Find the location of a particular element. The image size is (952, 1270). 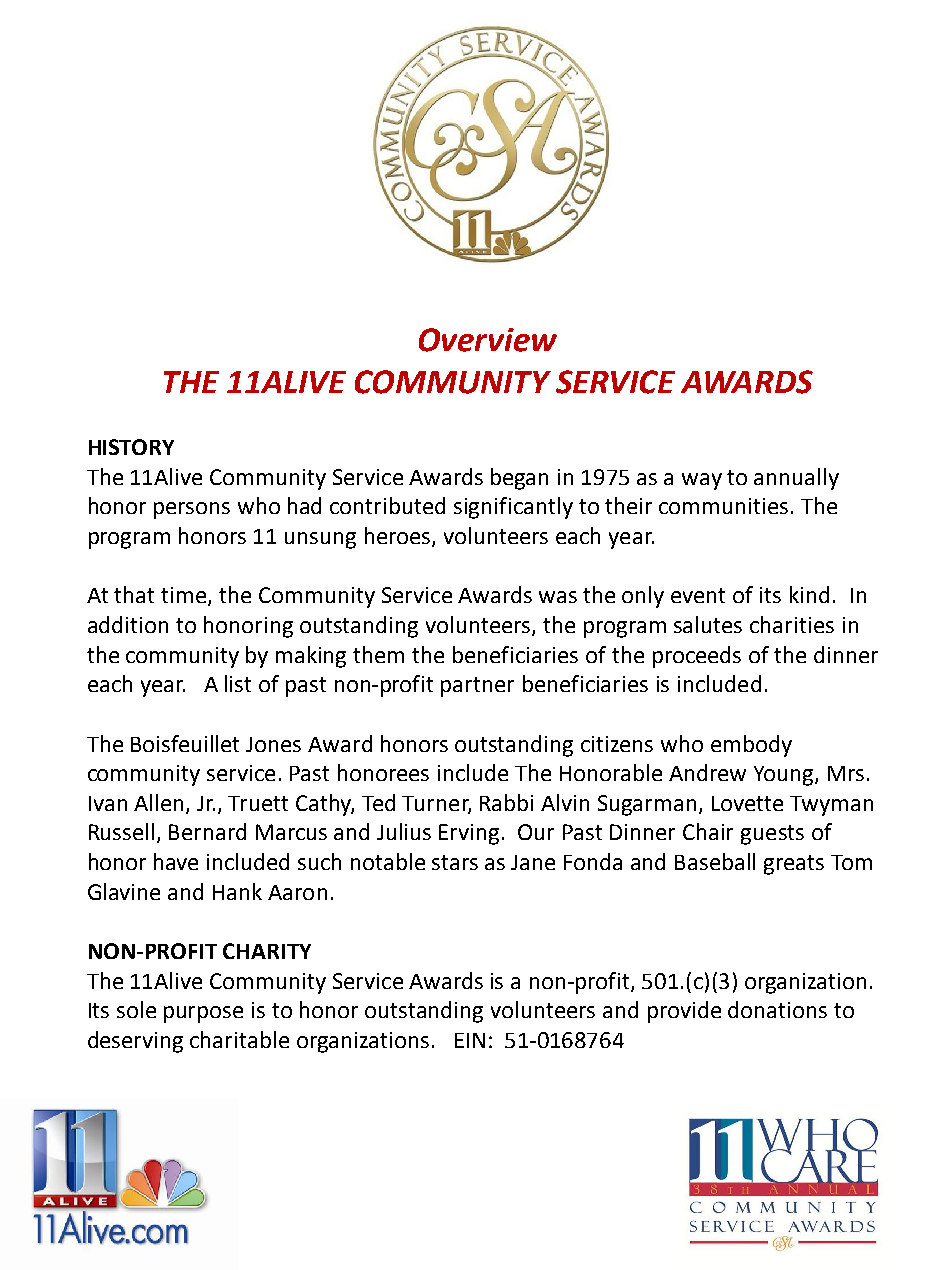

Young is located at coordinates (785, 776).
